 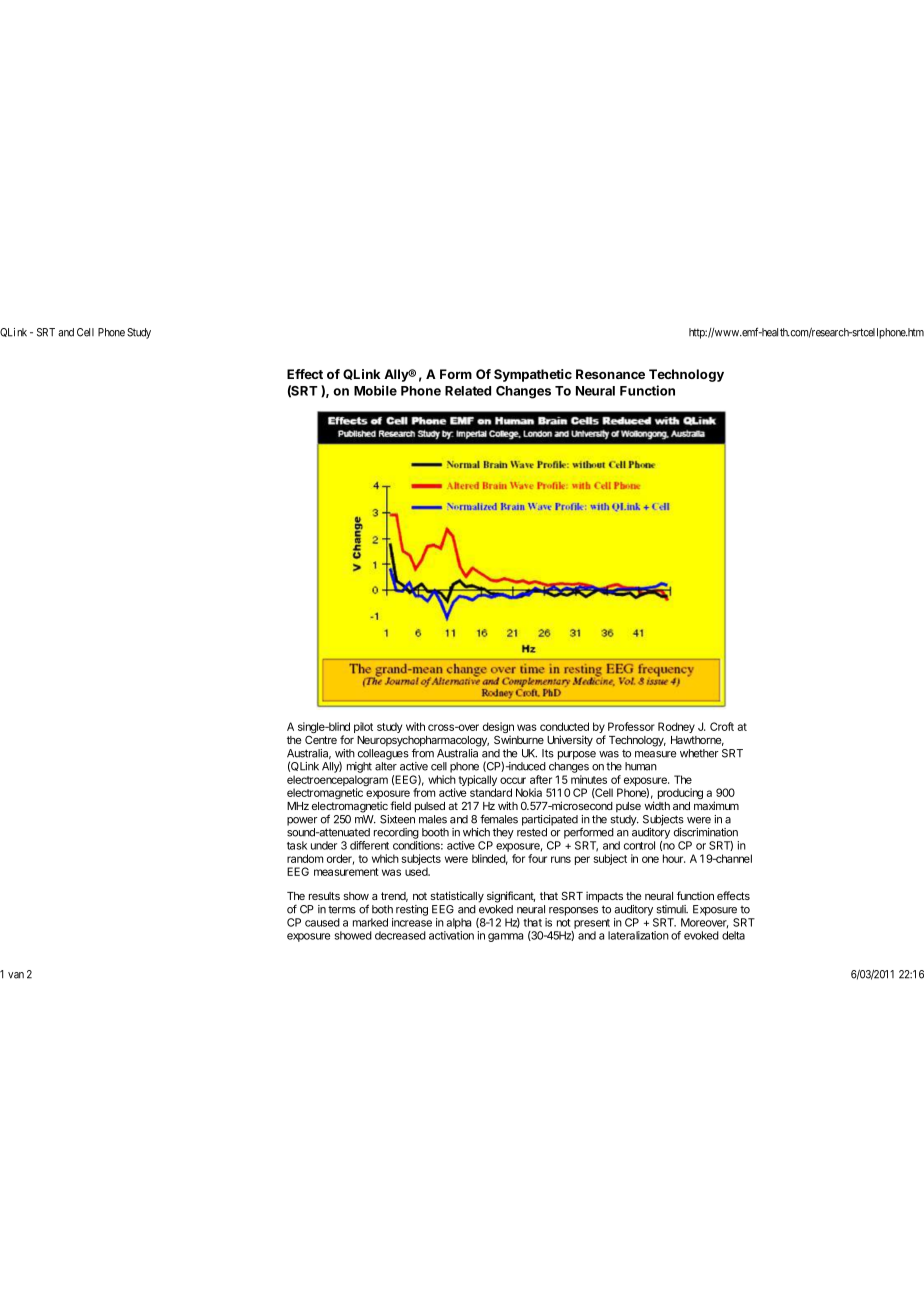 What do you see at coordinates (386, 766) in the screenshot?
I see `alter` at bounding box center [386, 766].
